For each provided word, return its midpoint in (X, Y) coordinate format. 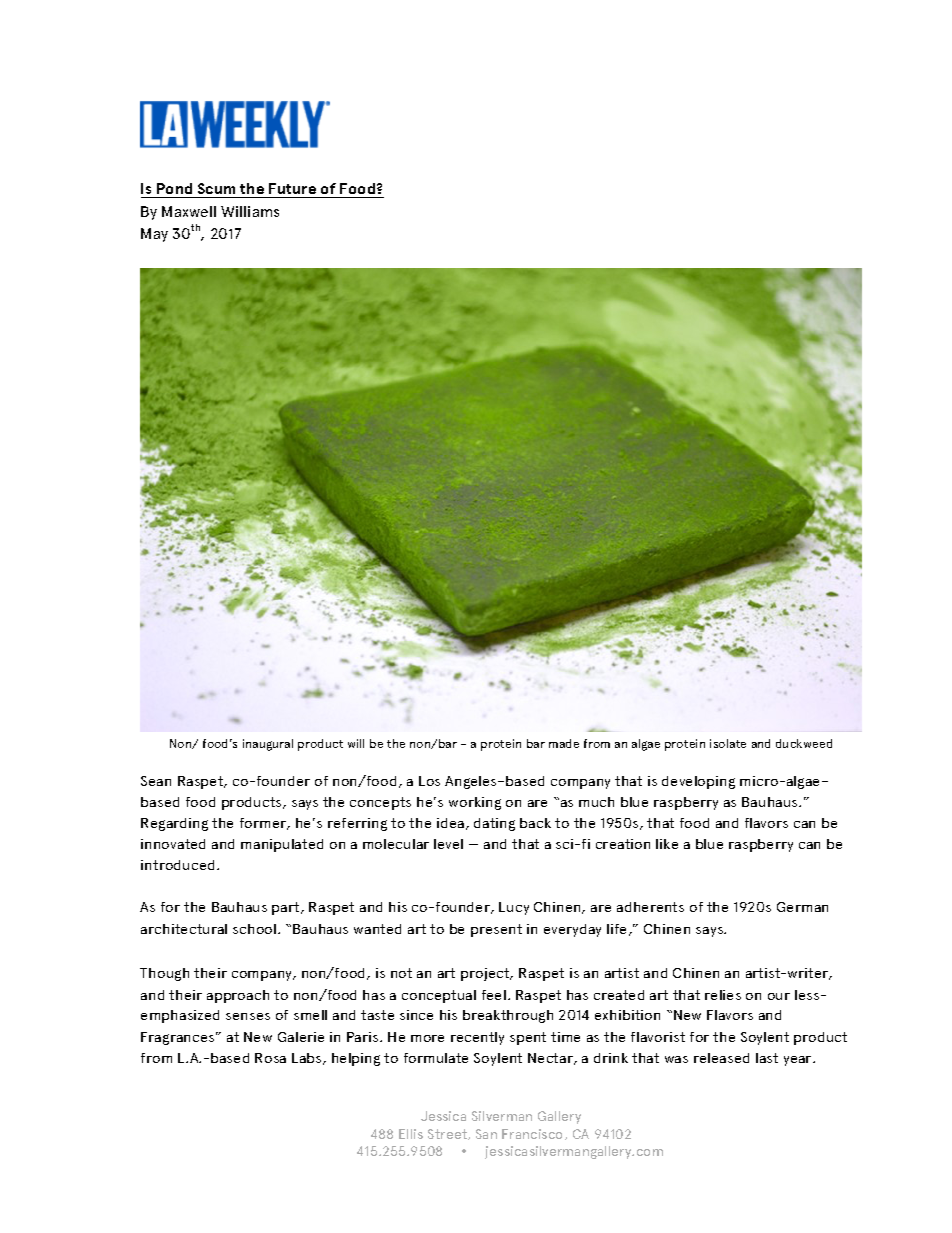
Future (292, 188)
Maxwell (189, 211)
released (721, 1058)
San (486, 1134)
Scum (216, 188)
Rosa (270, 1058)
